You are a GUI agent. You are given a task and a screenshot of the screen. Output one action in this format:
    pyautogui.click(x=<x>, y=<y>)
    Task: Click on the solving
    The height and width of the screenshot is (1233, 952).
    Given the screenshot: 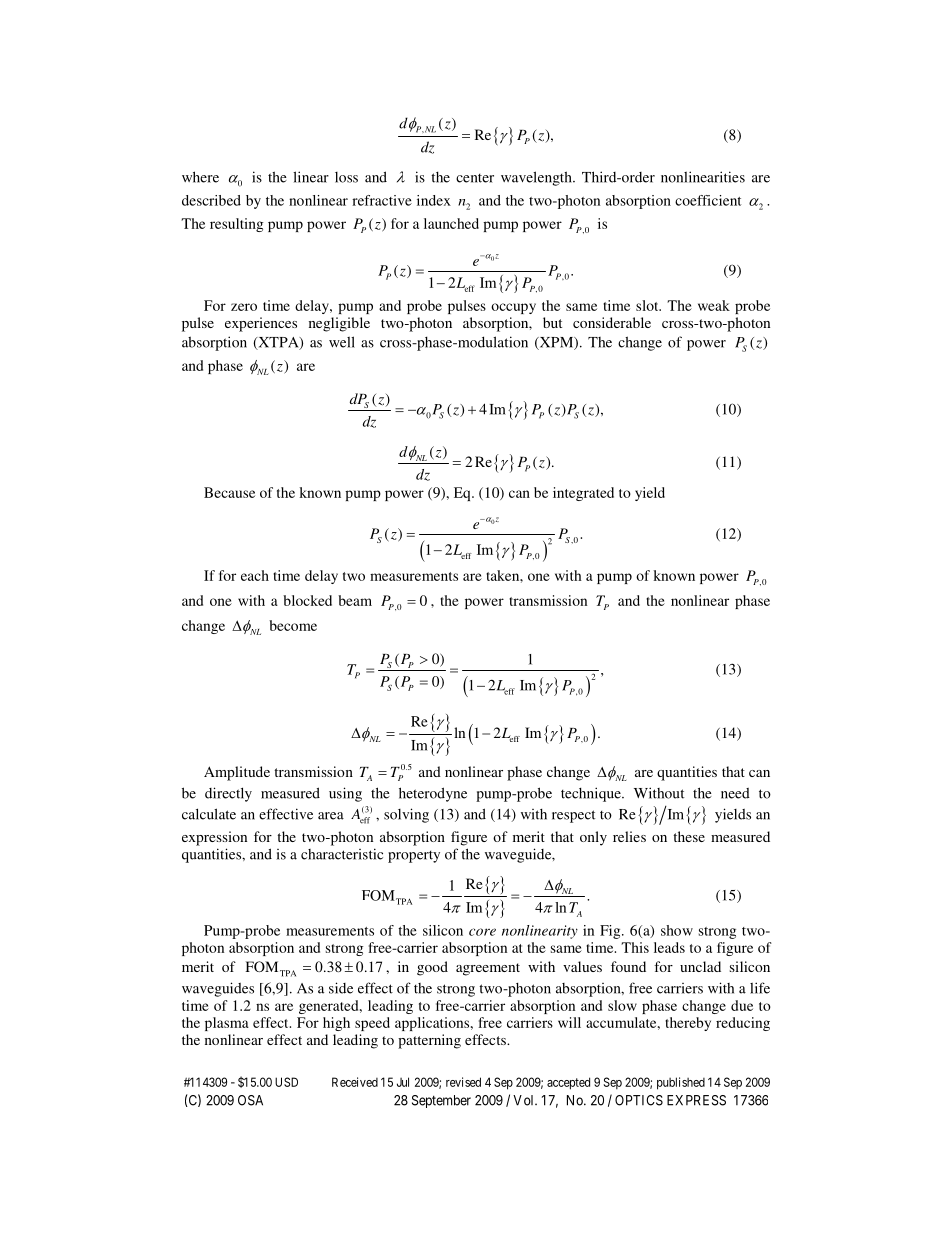 What is the action you would take?
    pyautogui.click(x=406, y=815)
